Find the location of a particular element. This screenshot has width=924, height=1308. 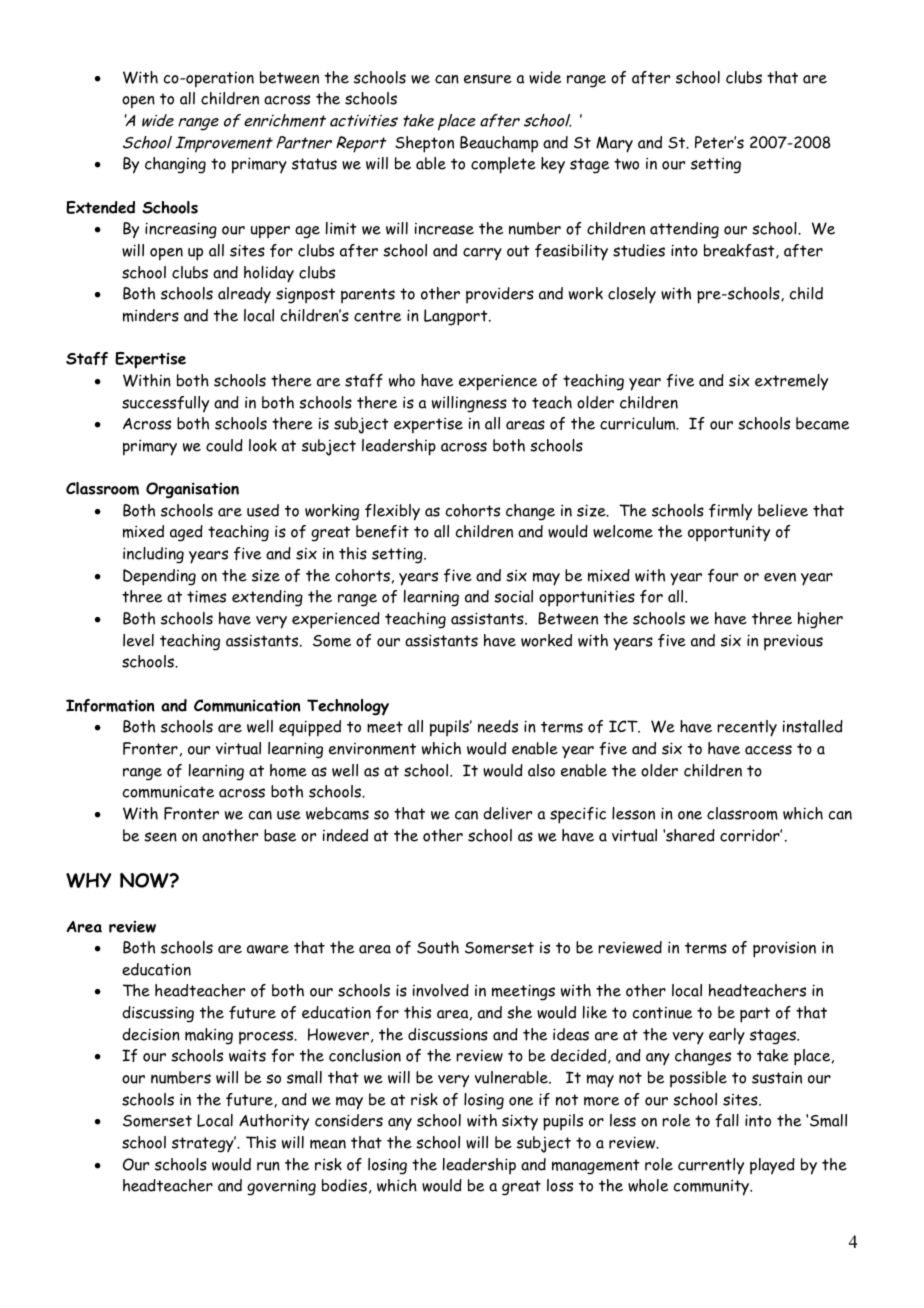

two is located at coordinates (626, 164).
